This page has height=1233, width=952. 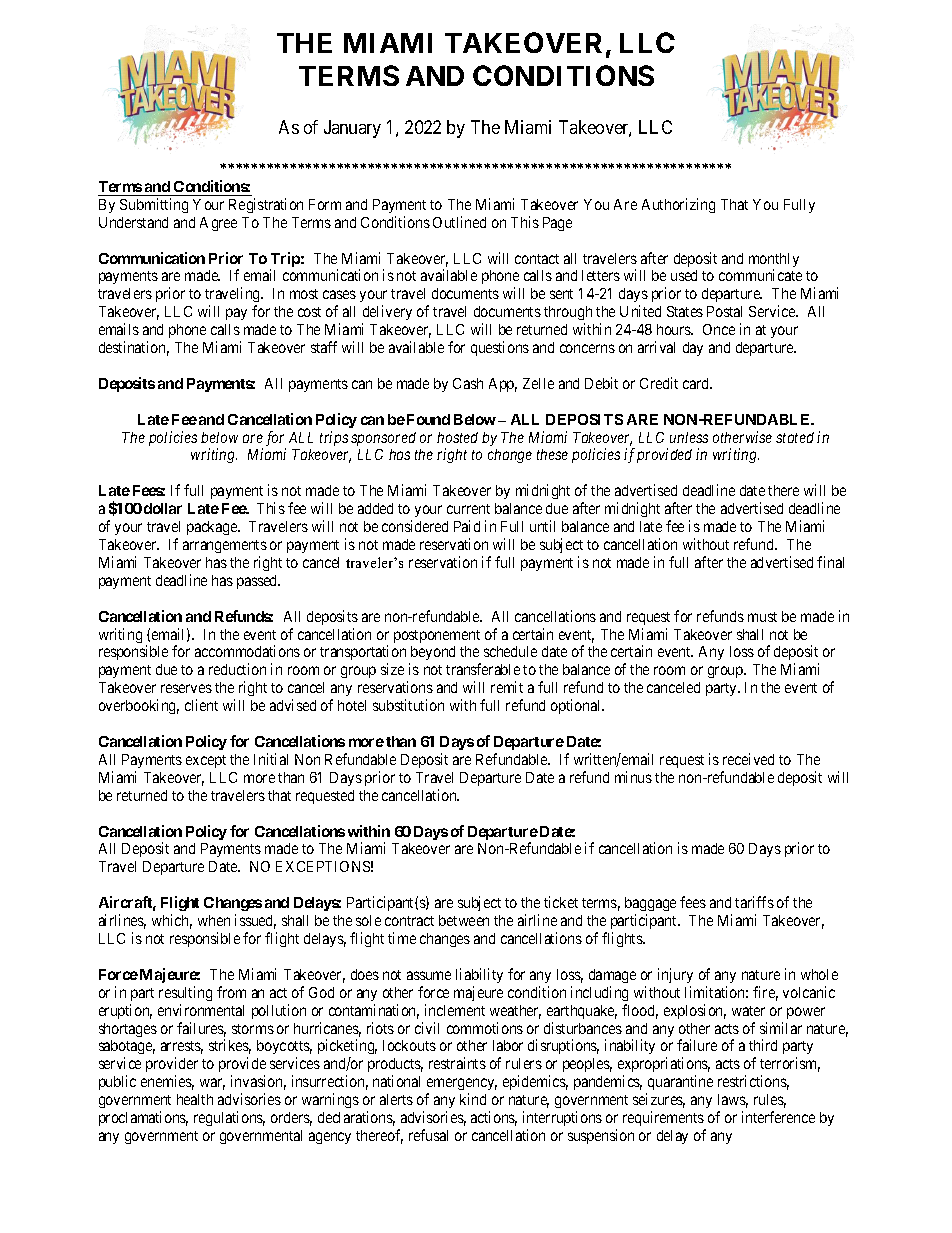 I want to click on Outlined, so click(x=459, y=222).
